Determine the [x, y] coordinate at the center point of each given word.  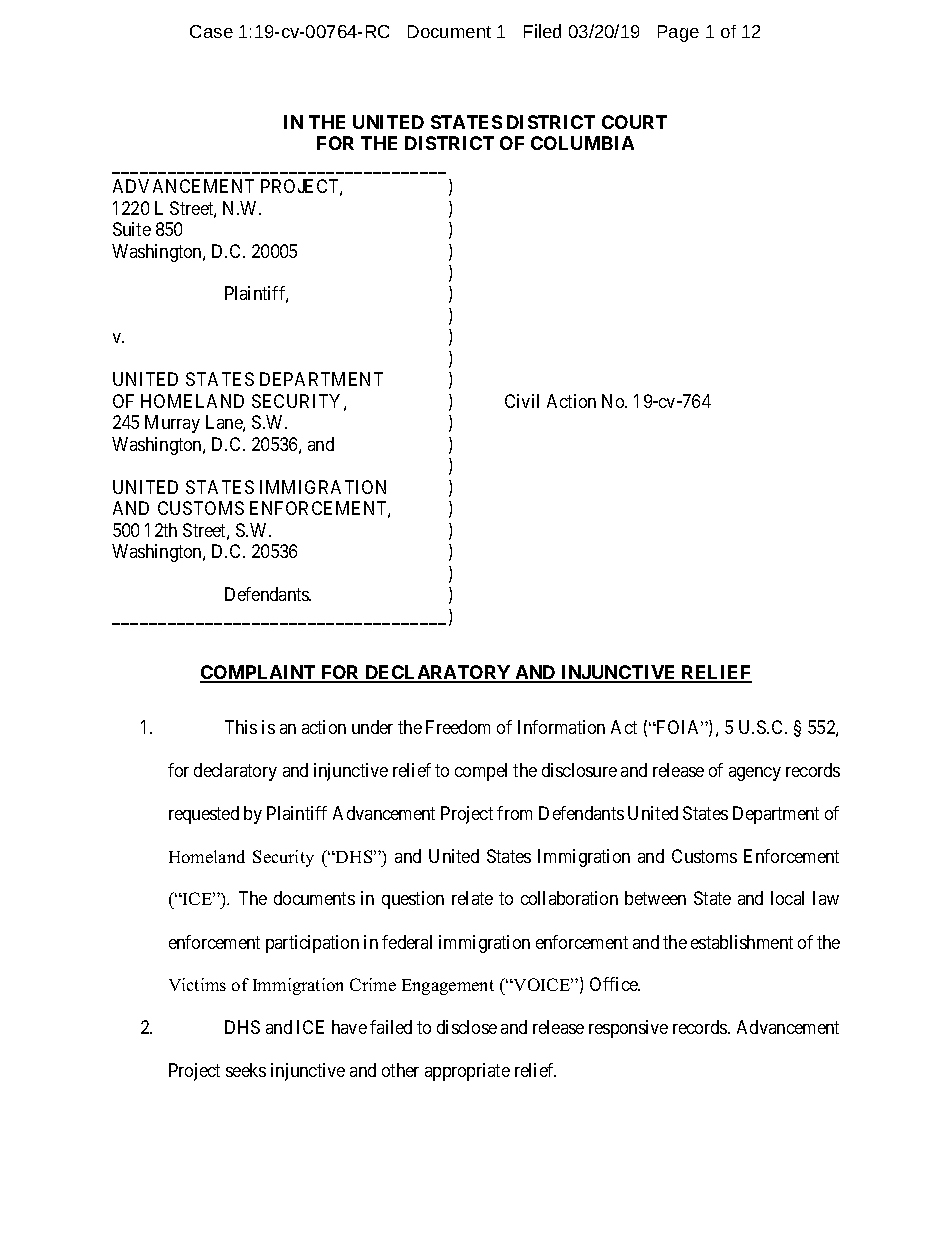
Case [211, 31]
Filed [542, 31]
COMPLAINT [259, 673]
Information [561, 727]
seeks [246, 1070]
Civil [522, 401]
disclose [467, 1027]
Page [678, 33]
